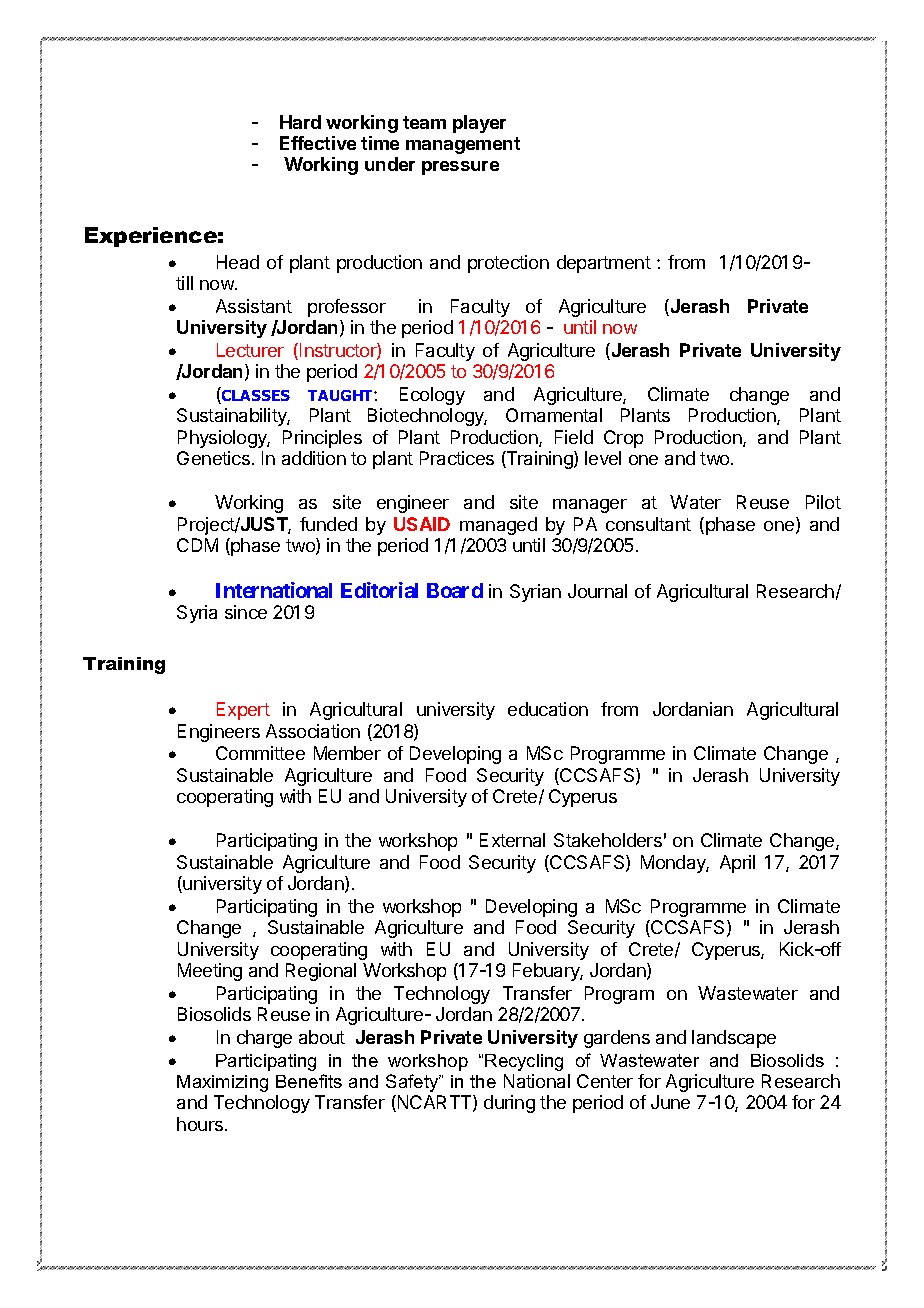 This document has height=1308, width=924. I want to click on department, so click(604, 264).
